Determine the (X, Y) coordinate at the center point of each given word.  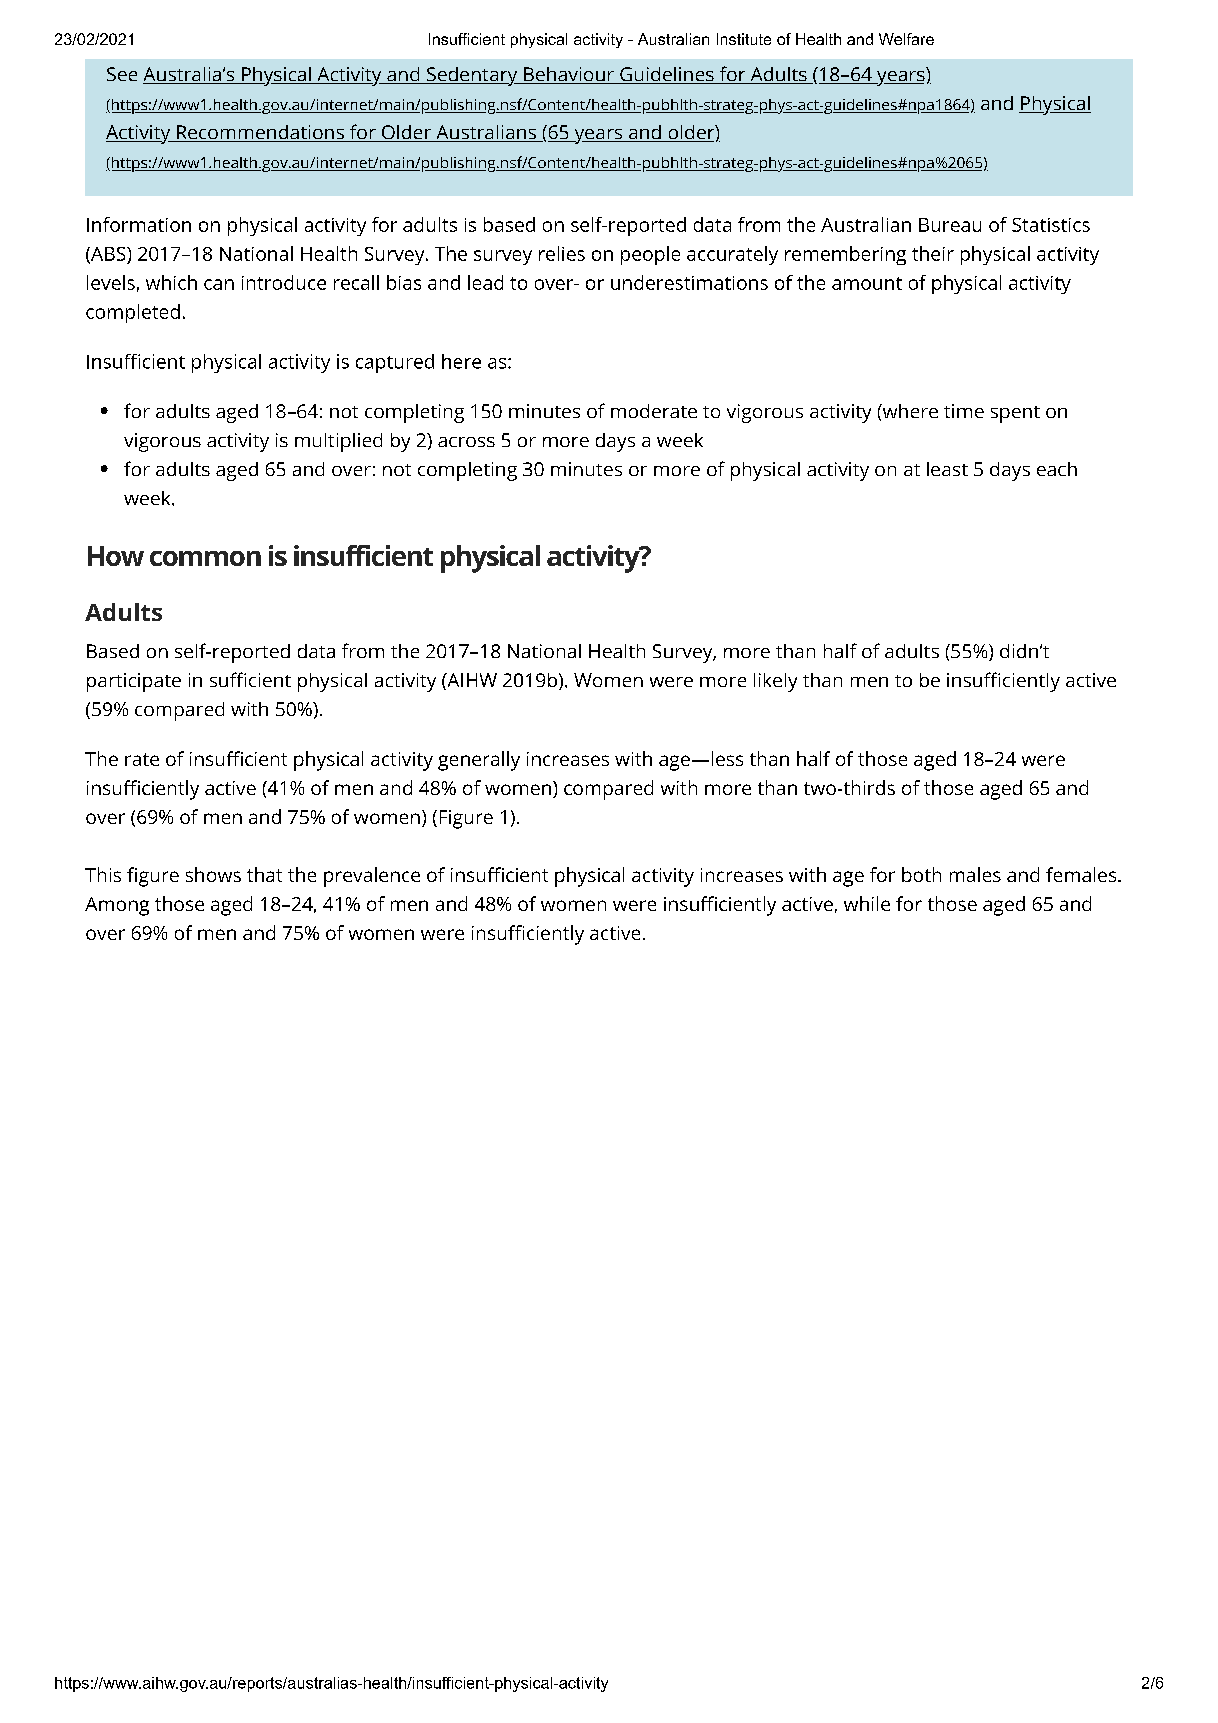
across (466, 442)
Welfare (906, 39)
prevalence (372, 877)
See (122, 74)
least (947, 469)
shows (213, 874)
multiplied (338, 442)
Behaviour (568, 75)
